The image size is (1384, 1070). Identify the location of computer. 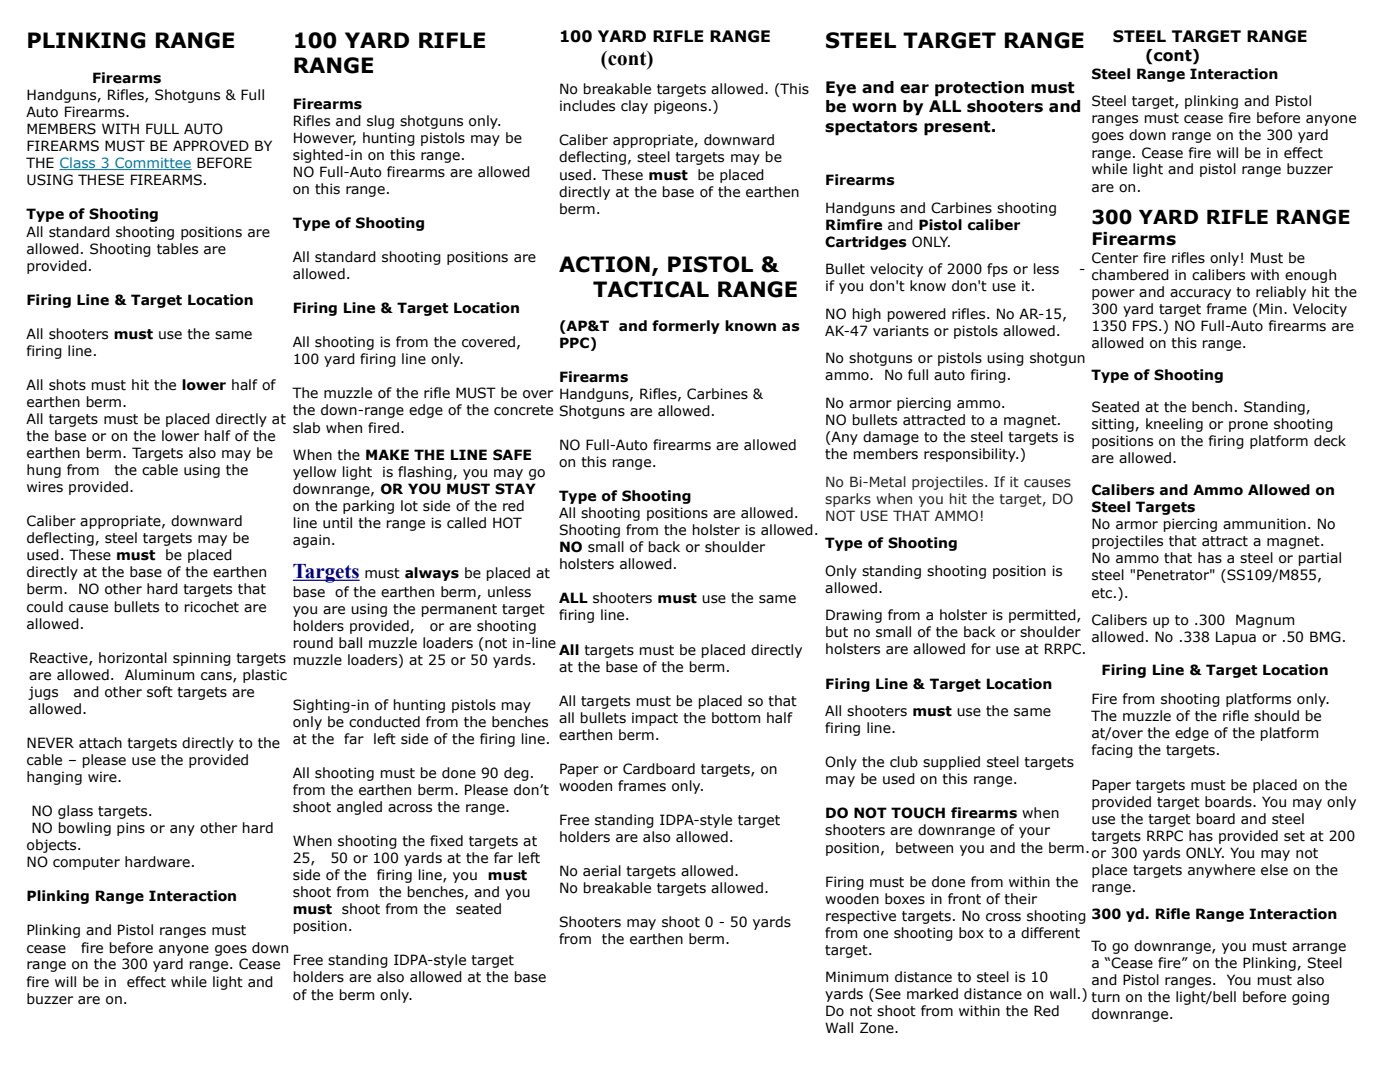
(86, 863).
